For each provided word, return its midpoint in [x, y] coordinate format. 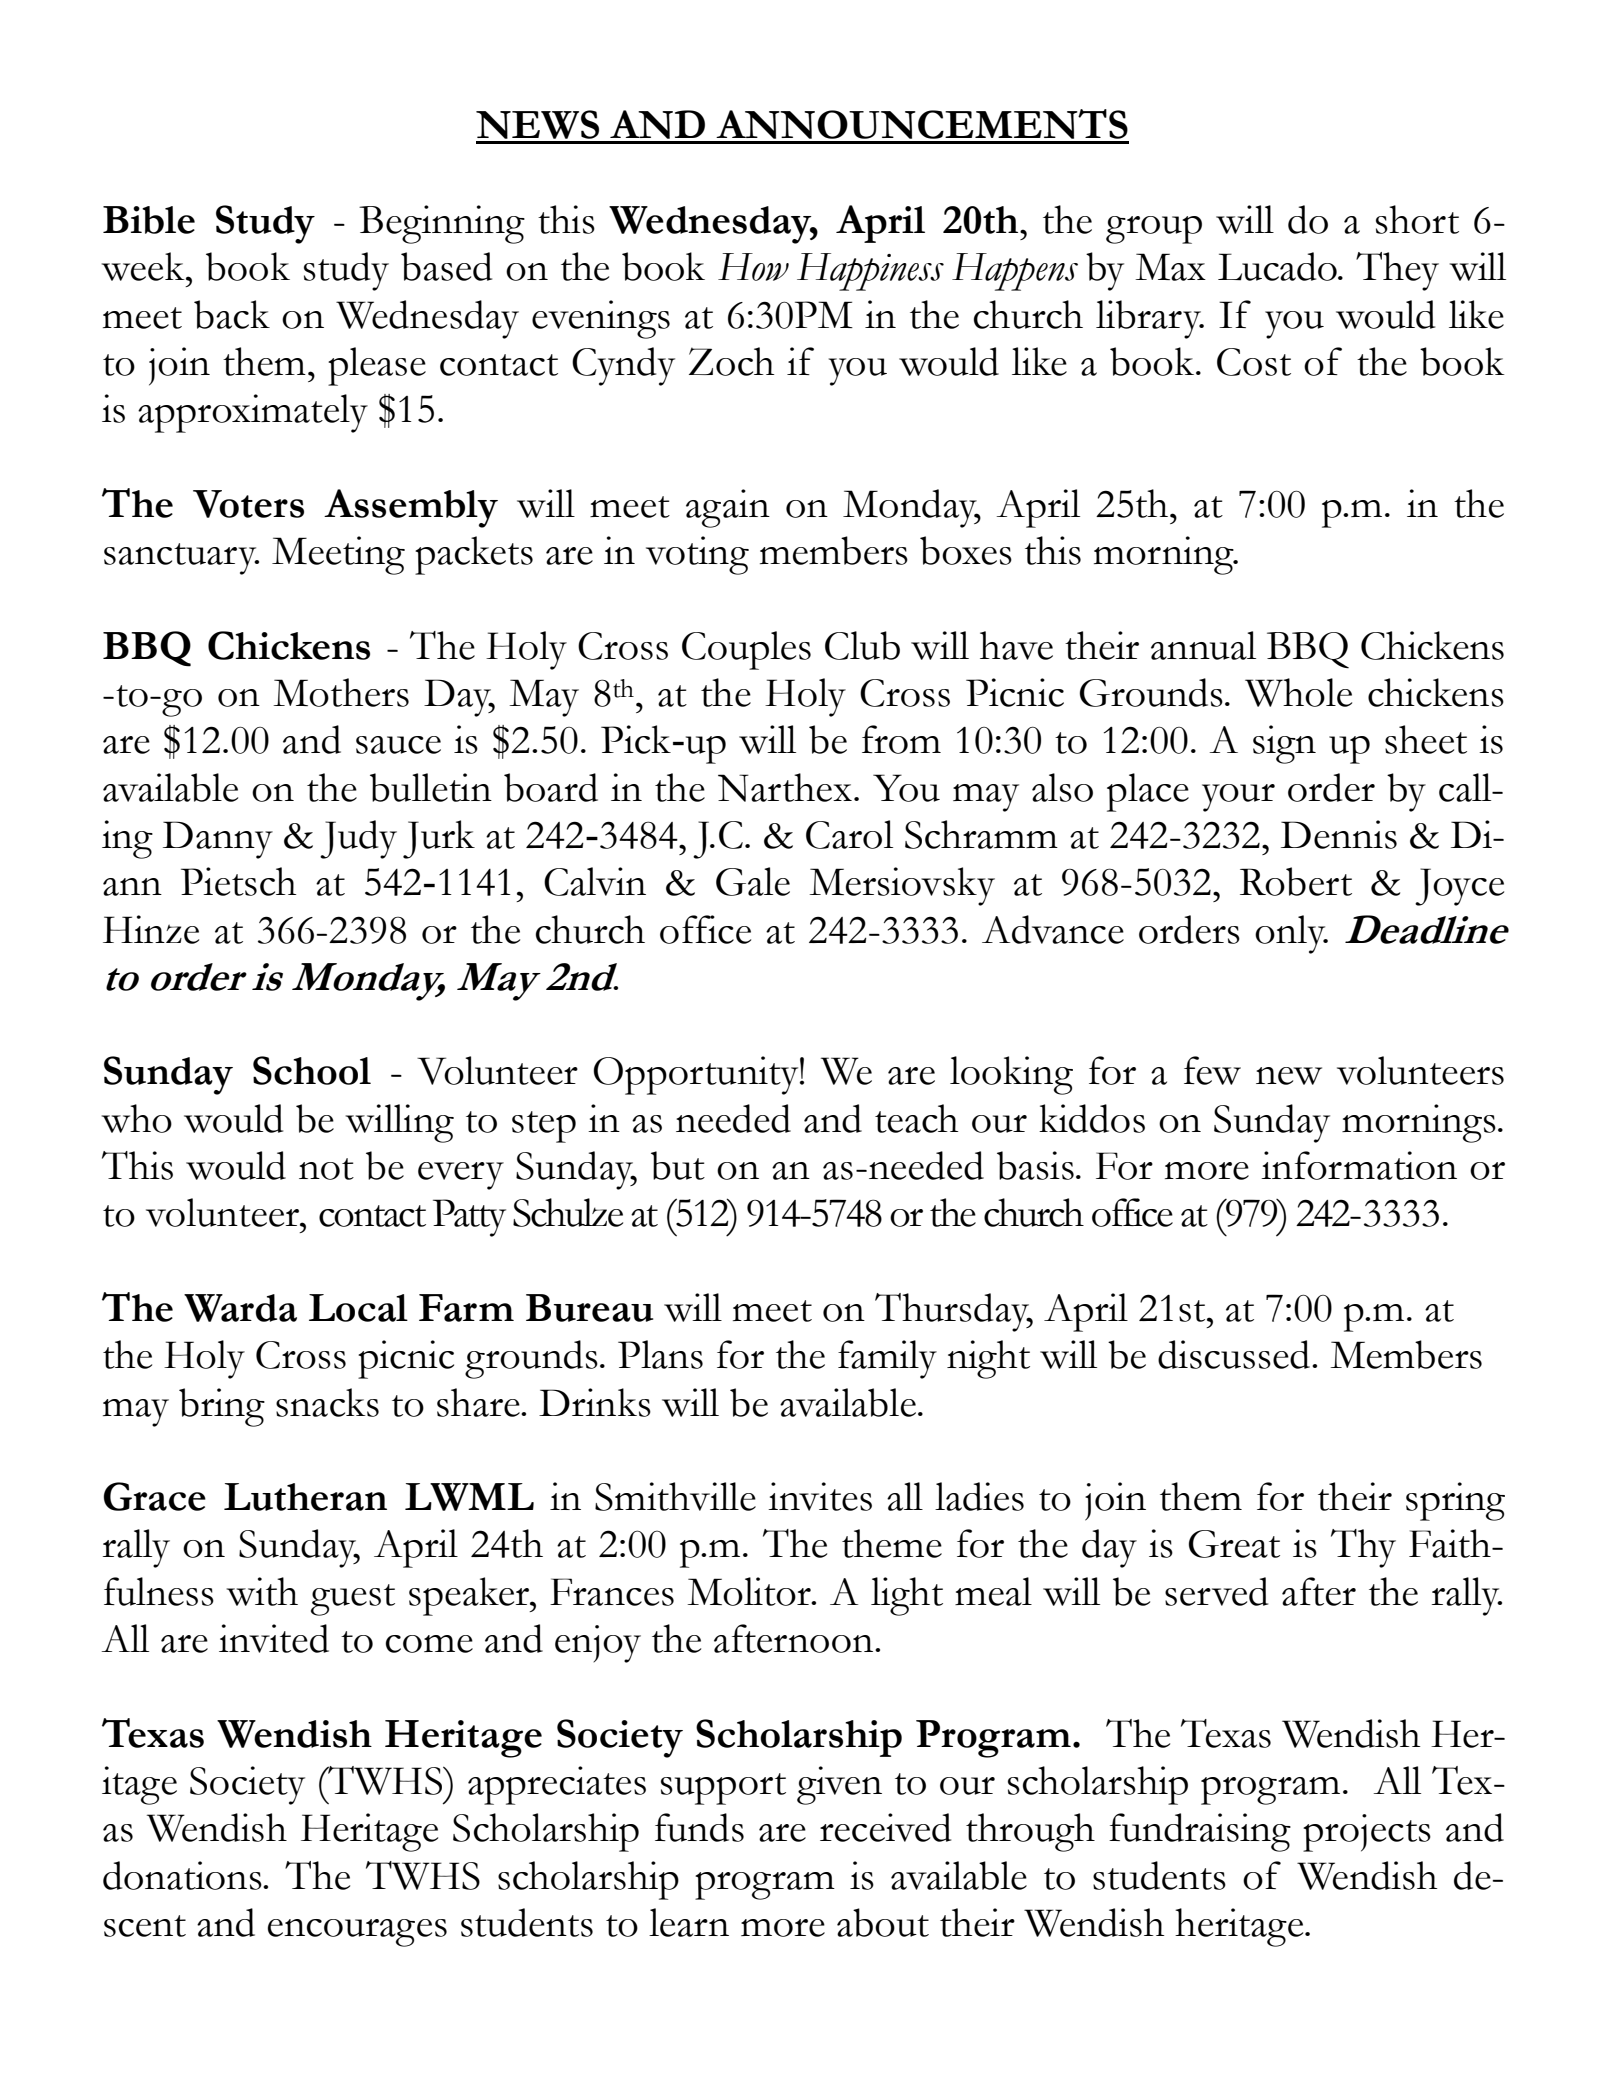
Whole [1298, 692]
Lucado [1278, 266]
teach [917, 1118]
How [753, 267]
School [312, 1070]
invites [820, 1496]
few [1212, 1070]
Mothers [341, 692]
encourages [357, 1933]
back [232, 314]
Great [1234, 1544]
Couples [746, 650]
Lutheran [305, 1497]
